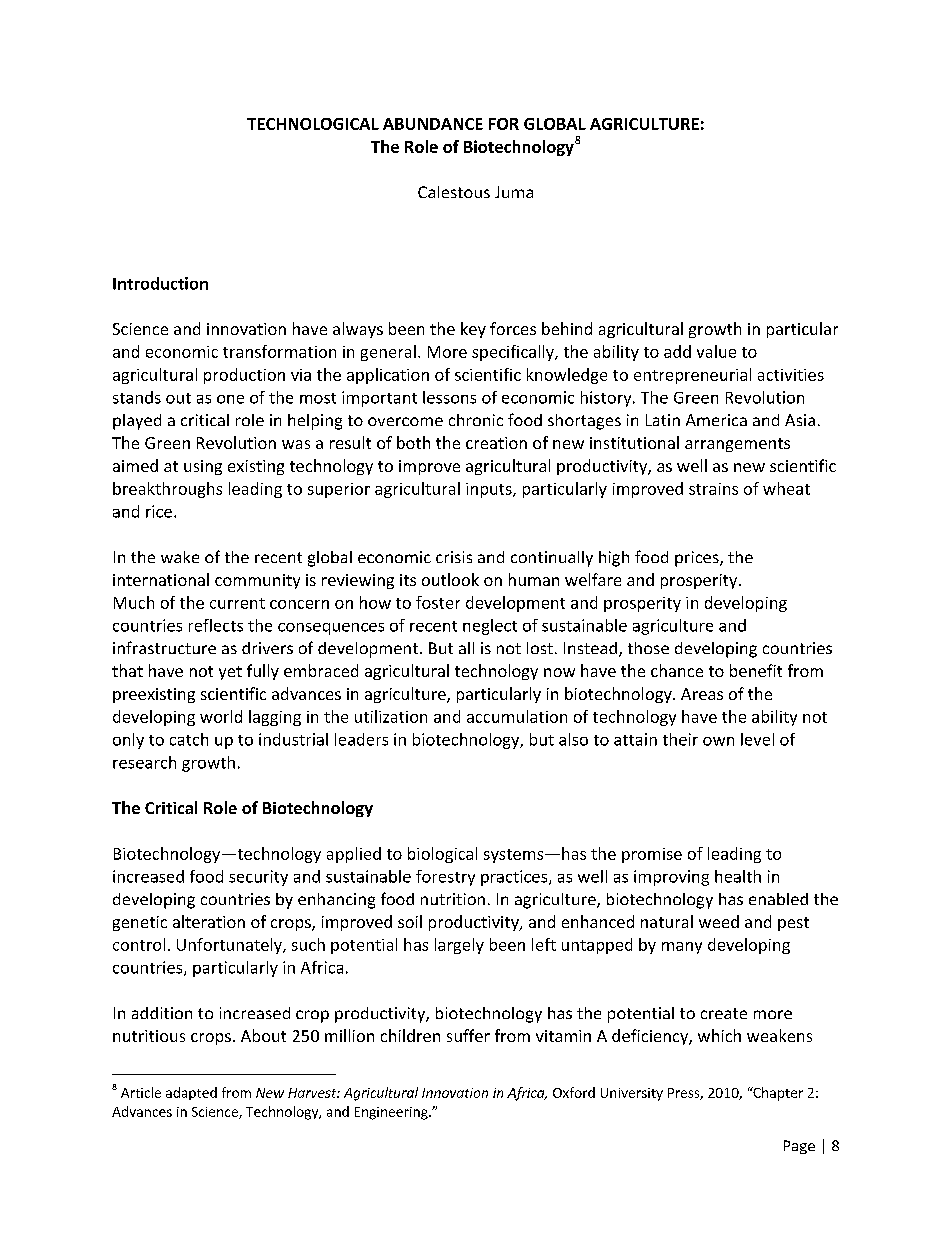 The height and width of the document is (1233, 952). I want to click on ABUNDANCE, so click(433, 124).
